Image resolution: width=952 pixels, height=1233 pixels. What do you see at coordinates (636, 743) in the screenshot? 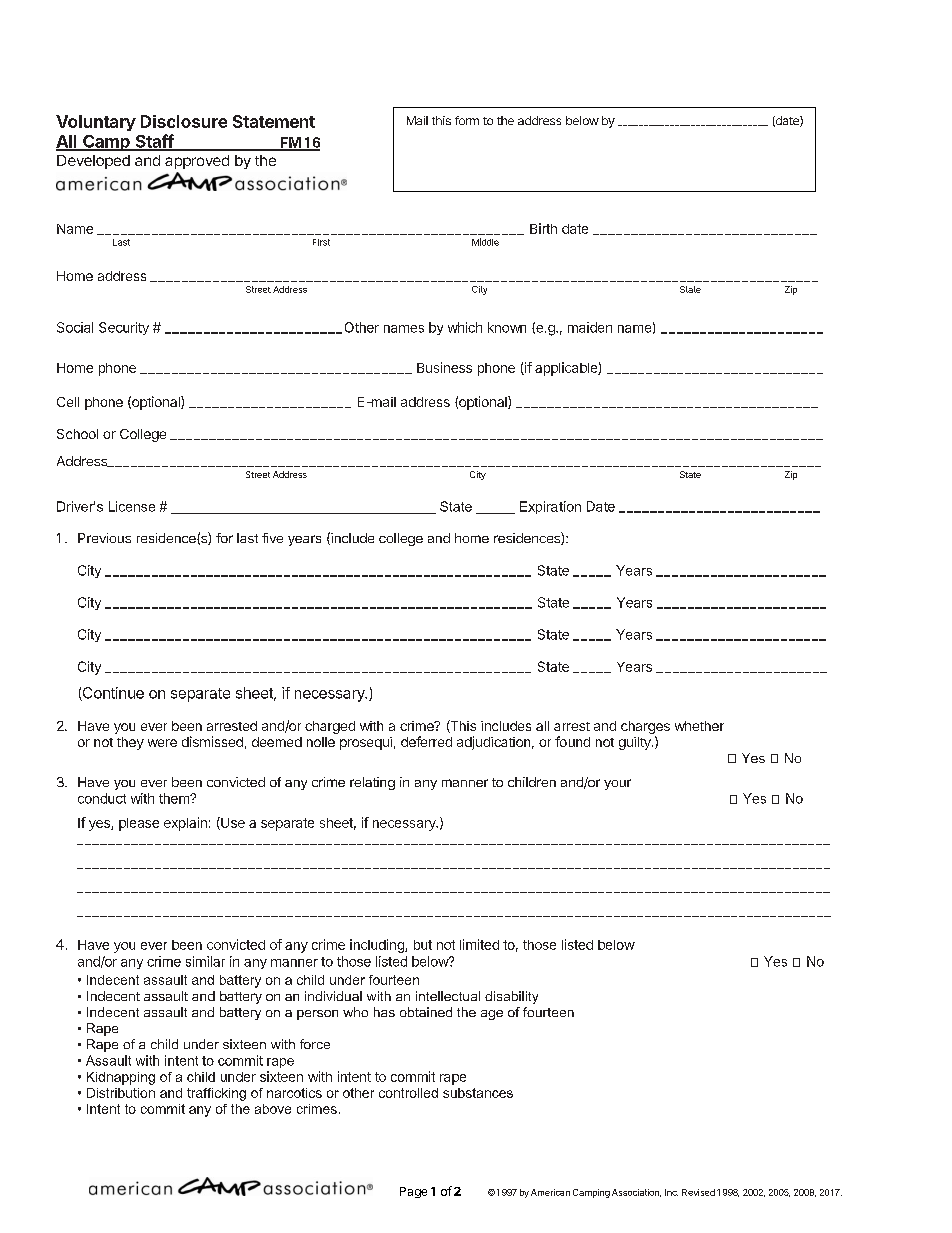
I see `guilty` at bounding box center [636, 743].
